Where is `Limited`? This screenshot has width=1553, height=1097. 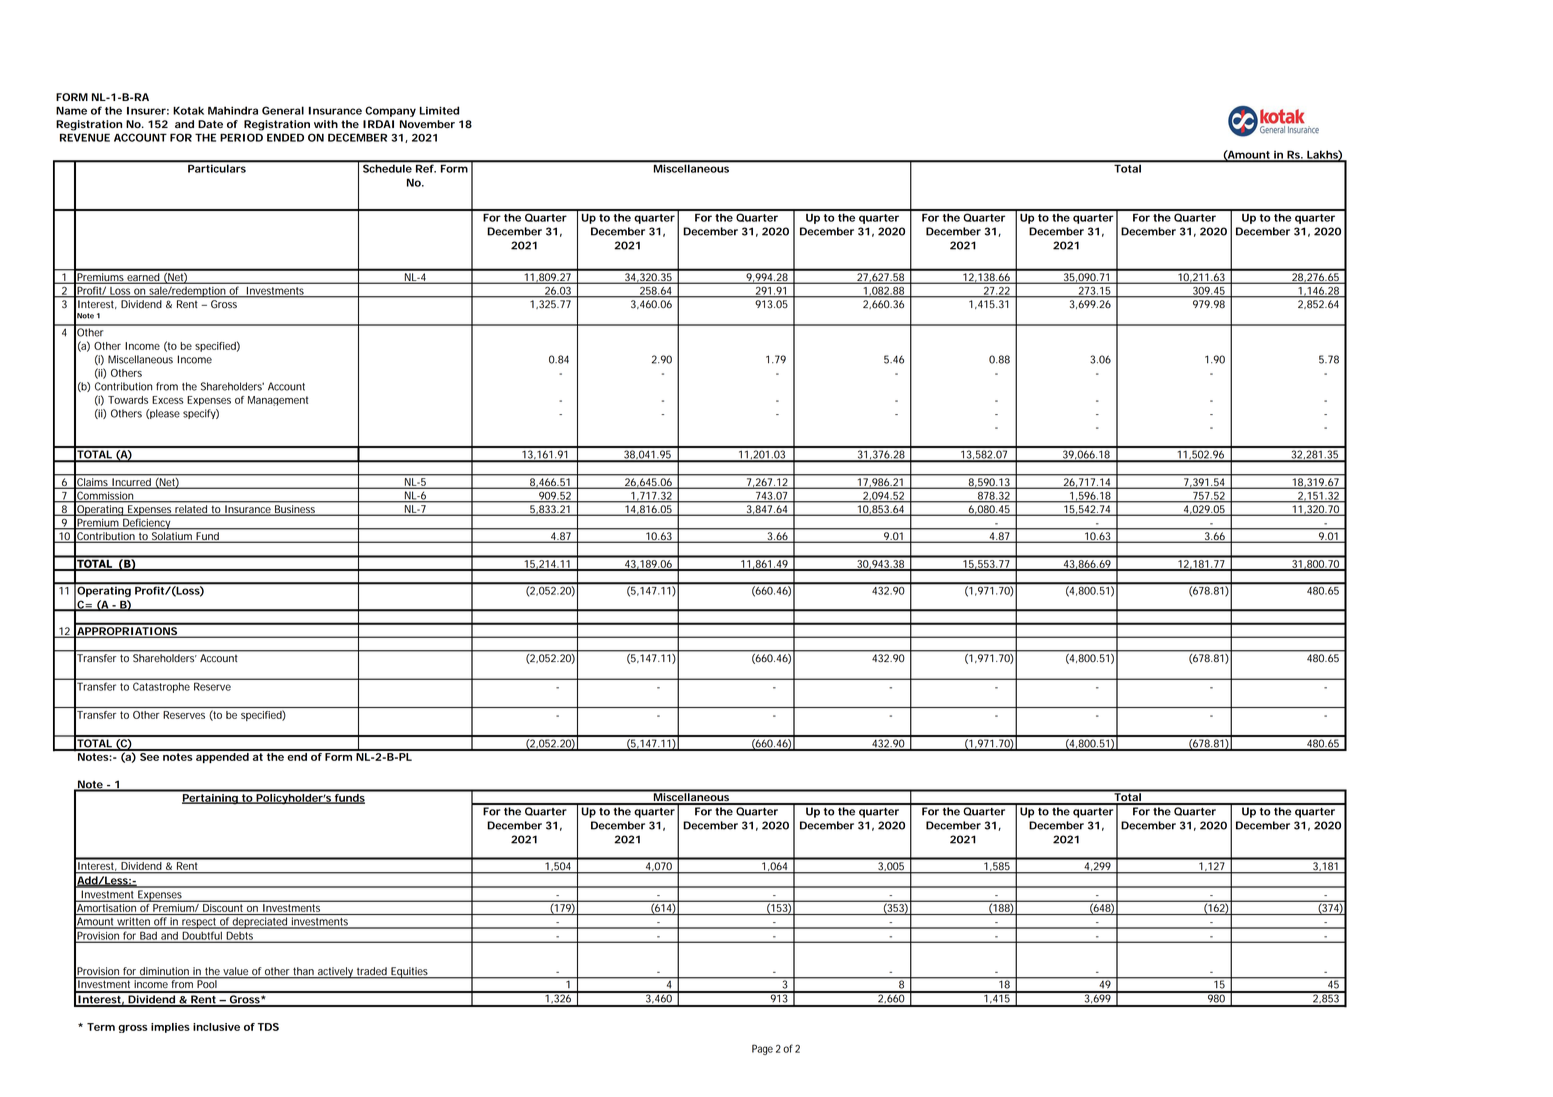 Limited is located at coordinates (439, 110).
